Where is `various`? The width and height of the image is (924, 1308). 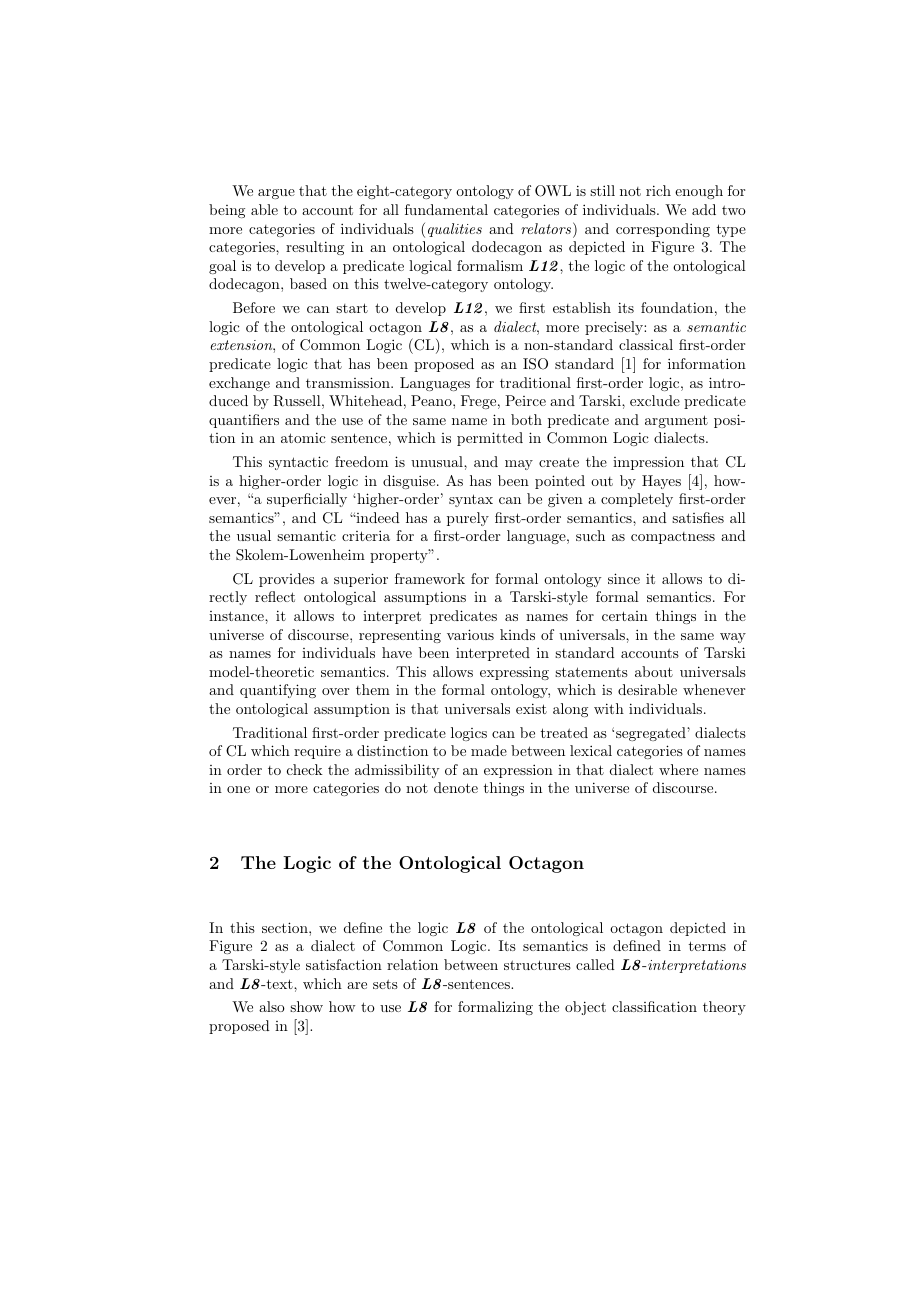
various is located at coordinates (470, 634).
